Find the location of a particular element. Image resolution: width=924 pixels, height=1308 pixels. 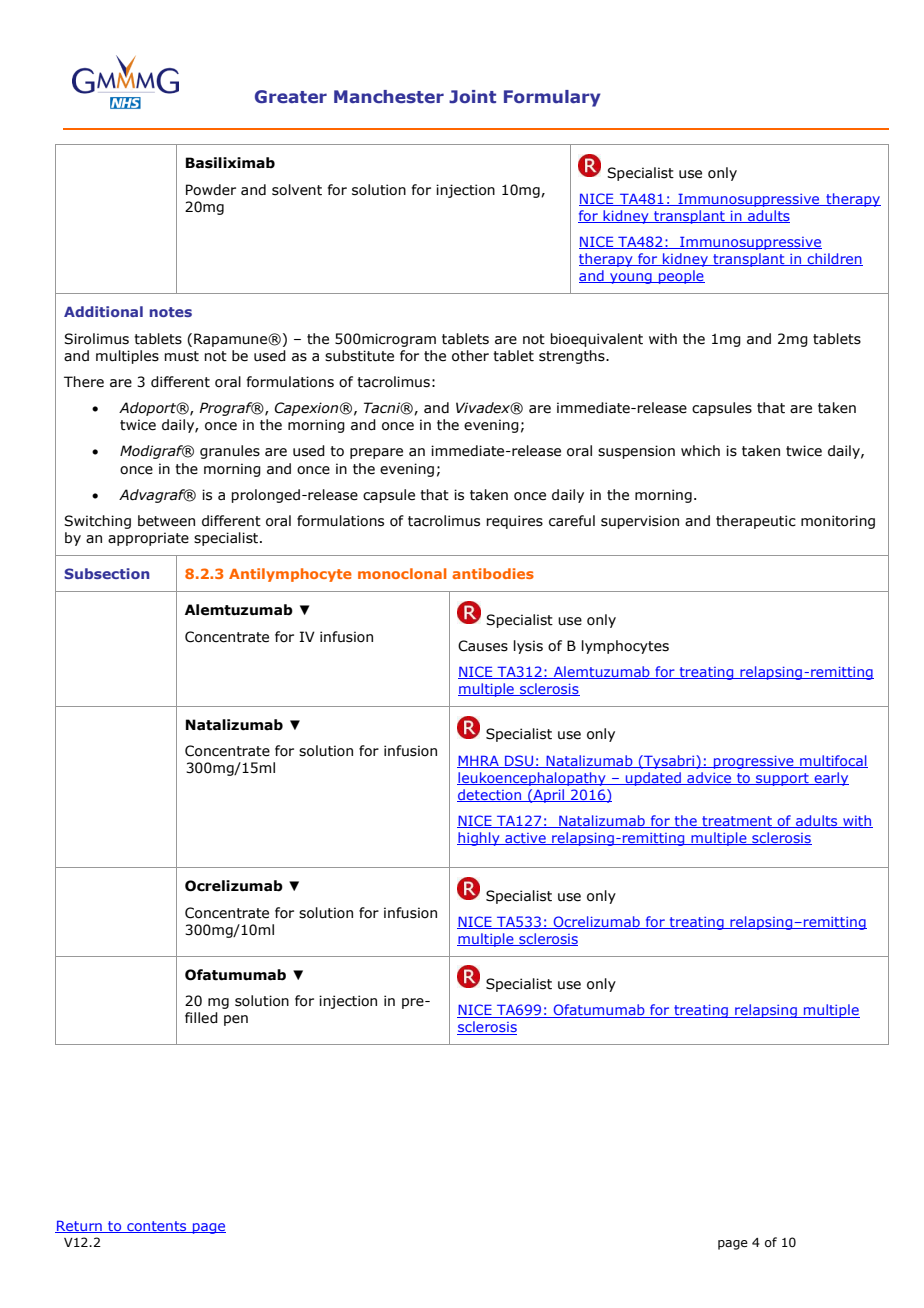

Subsection is located at coordinates (107, 573).
